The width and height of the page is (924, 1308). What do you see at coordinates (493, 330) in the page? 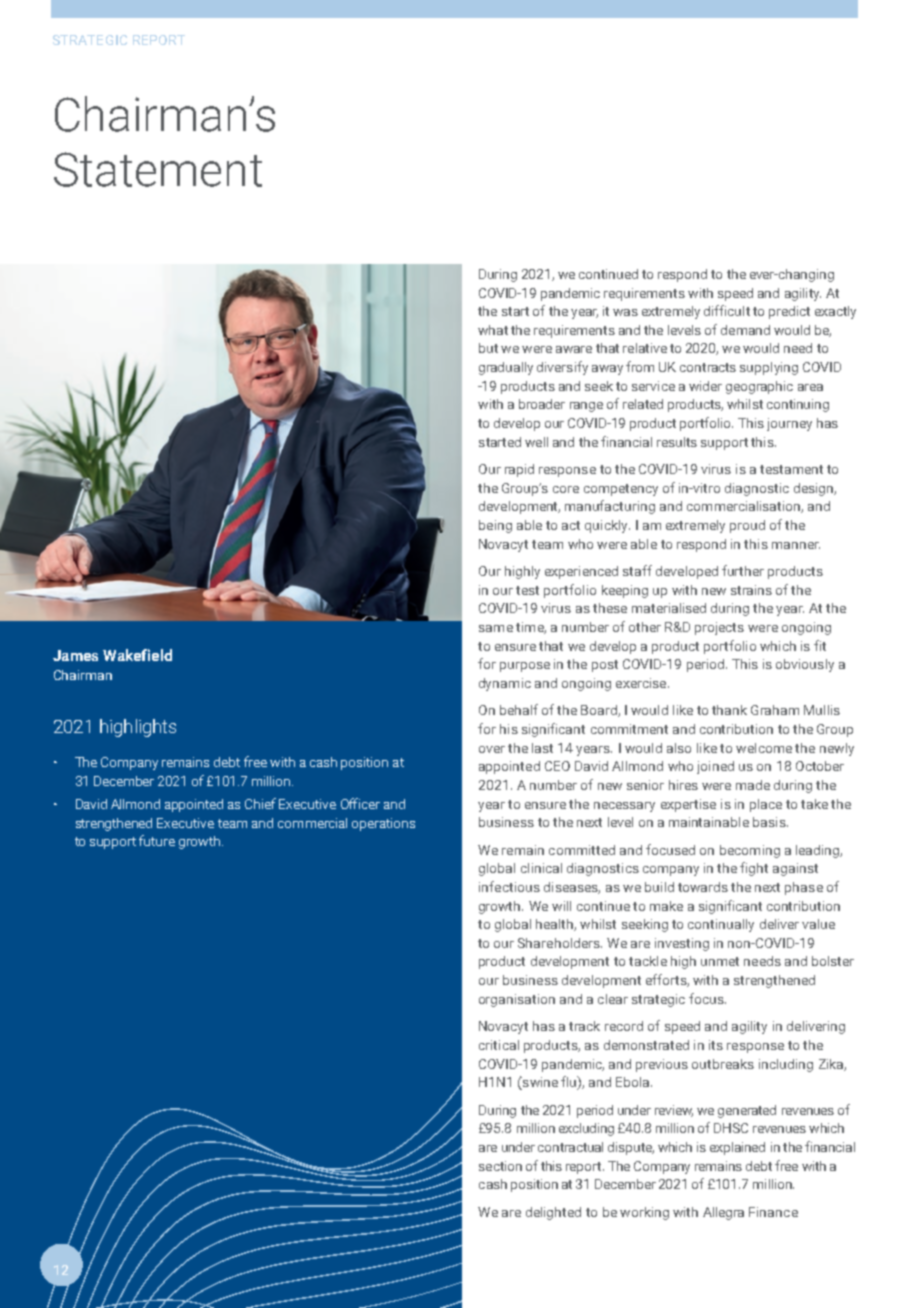
I see `what` at bounding box center [493, 330].
